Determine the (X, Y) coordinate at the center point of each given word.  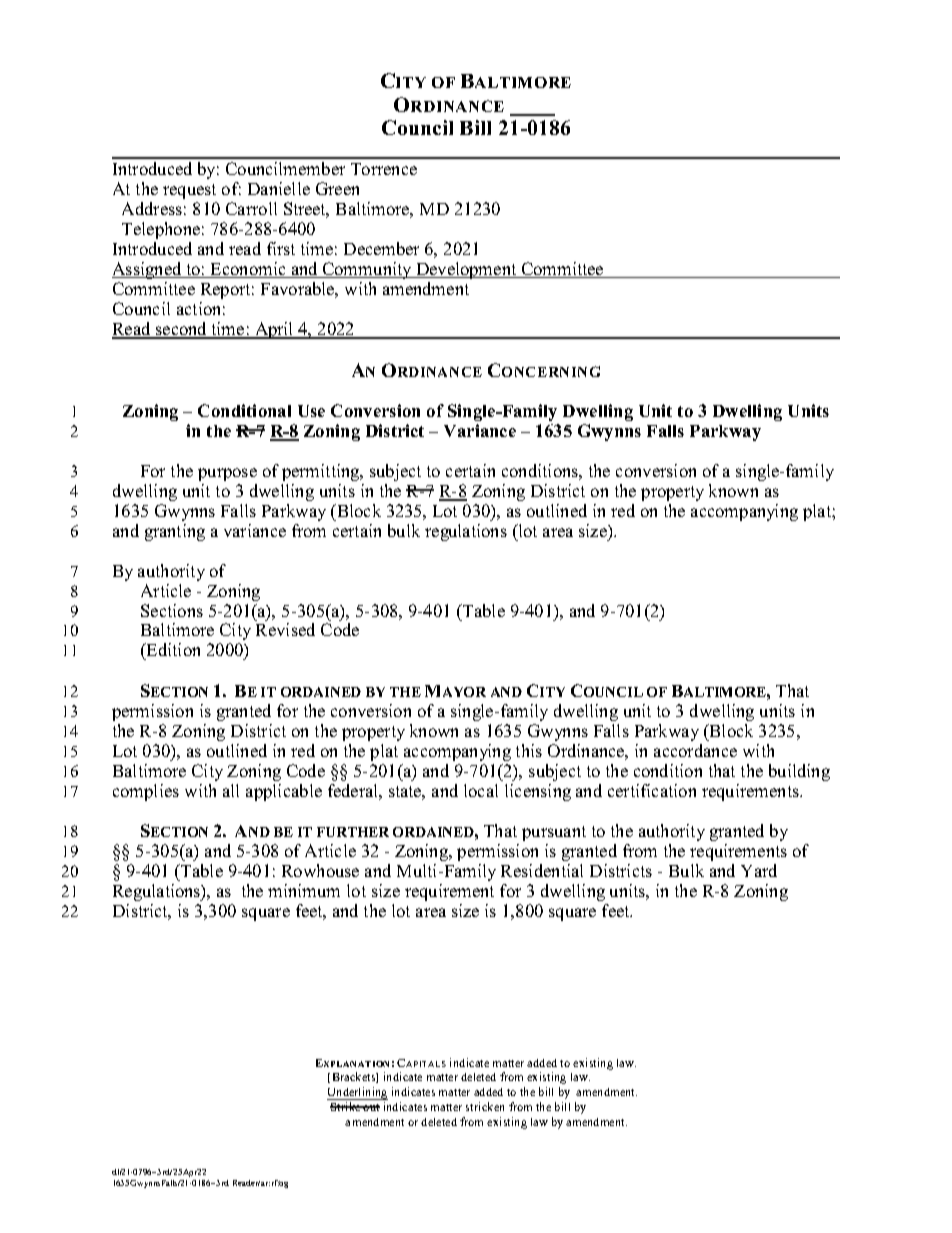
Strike (346, 1106)
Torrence (384, 169)
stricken (485, 1106)
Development (466, 270)
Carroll (251, 208)
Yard (759, 870)
